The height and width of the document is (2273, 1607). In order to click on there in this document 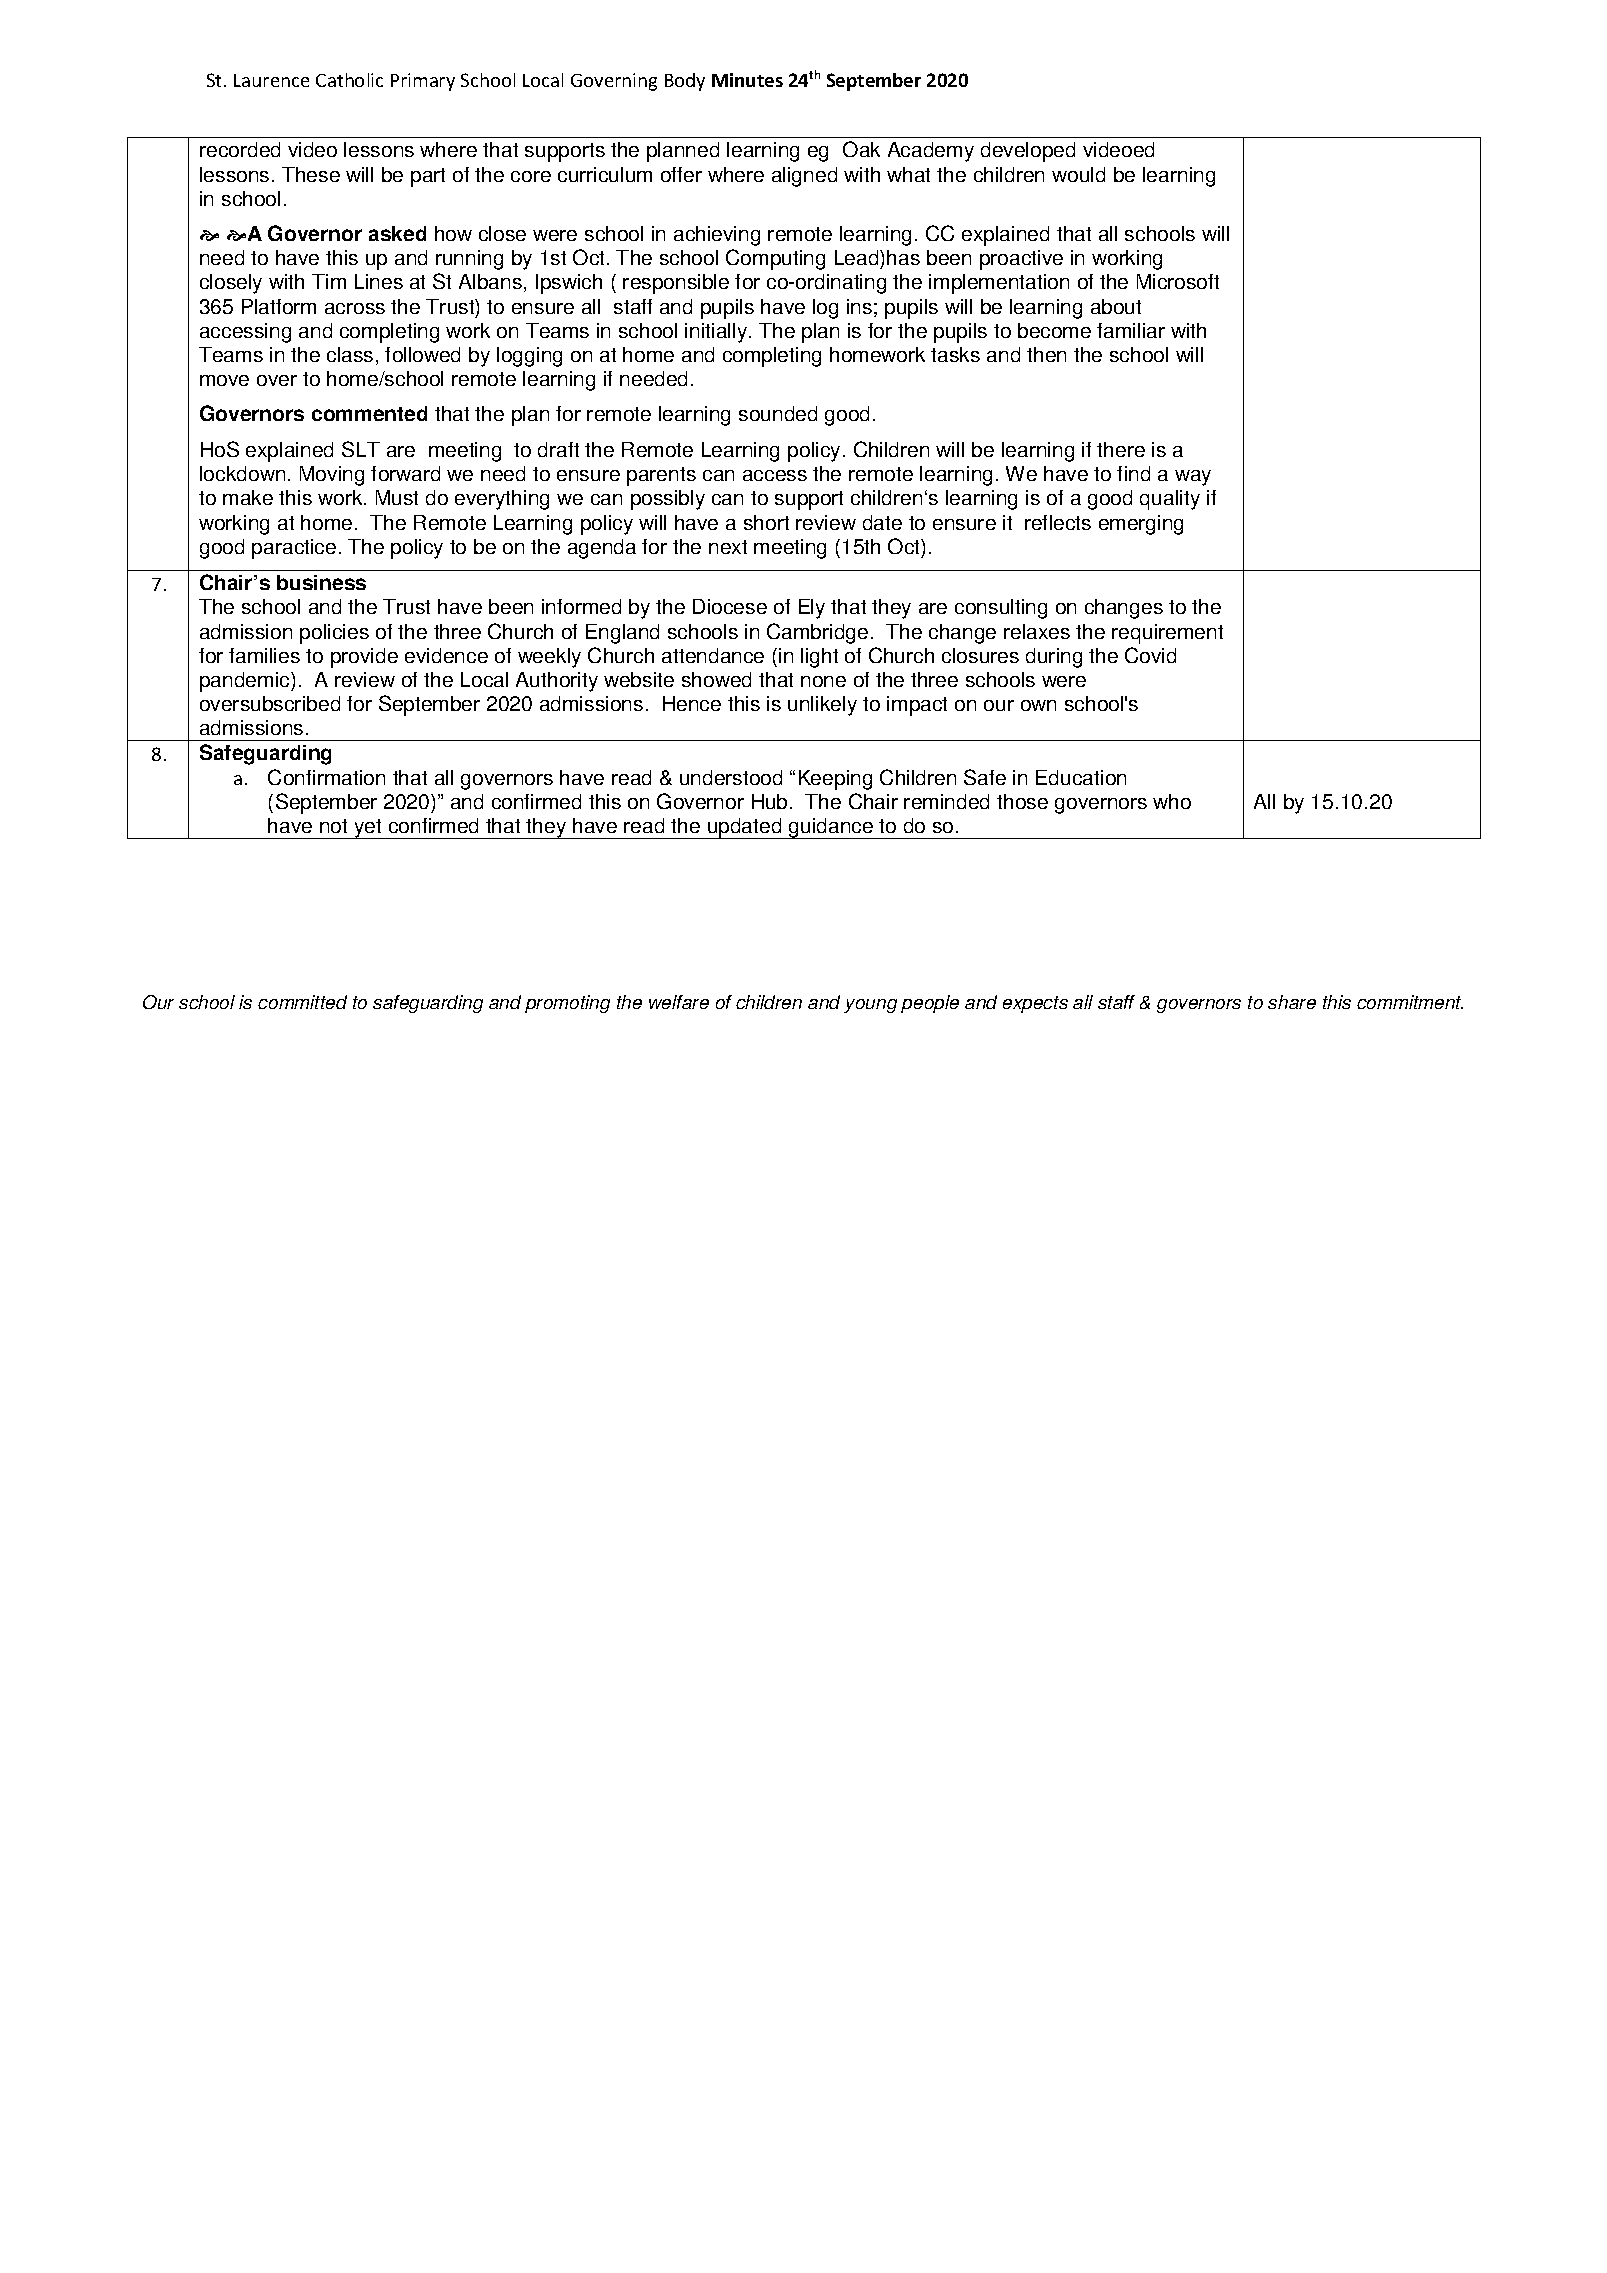, I will do `click(1121, 449)`.
